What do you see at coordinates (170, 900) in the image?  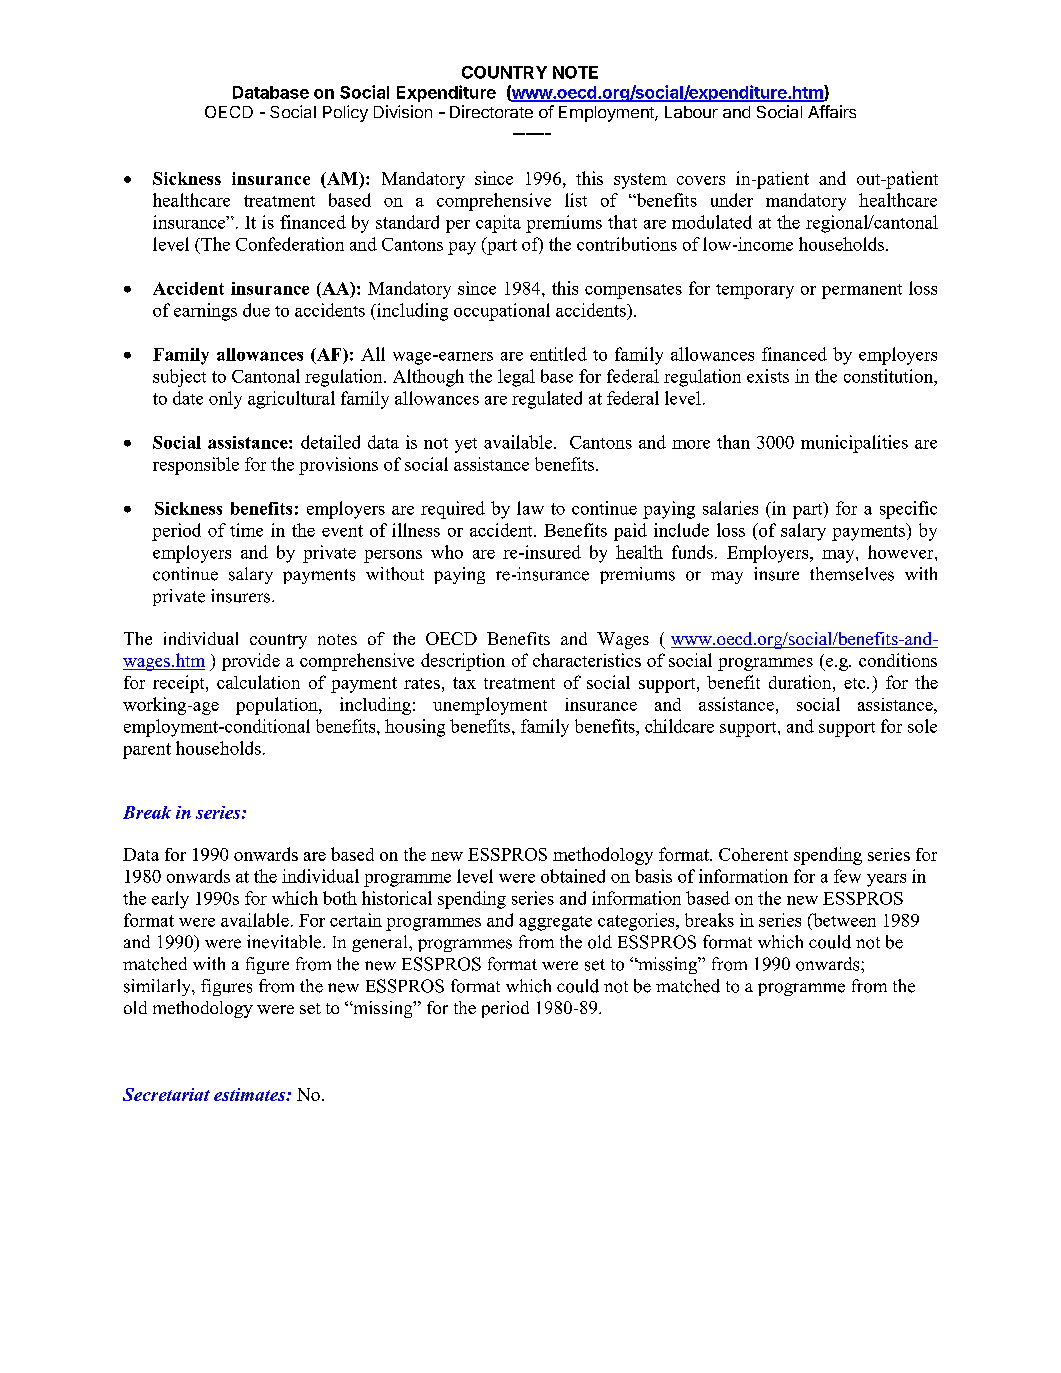 I see `early` at bounding box center [170, 900].
